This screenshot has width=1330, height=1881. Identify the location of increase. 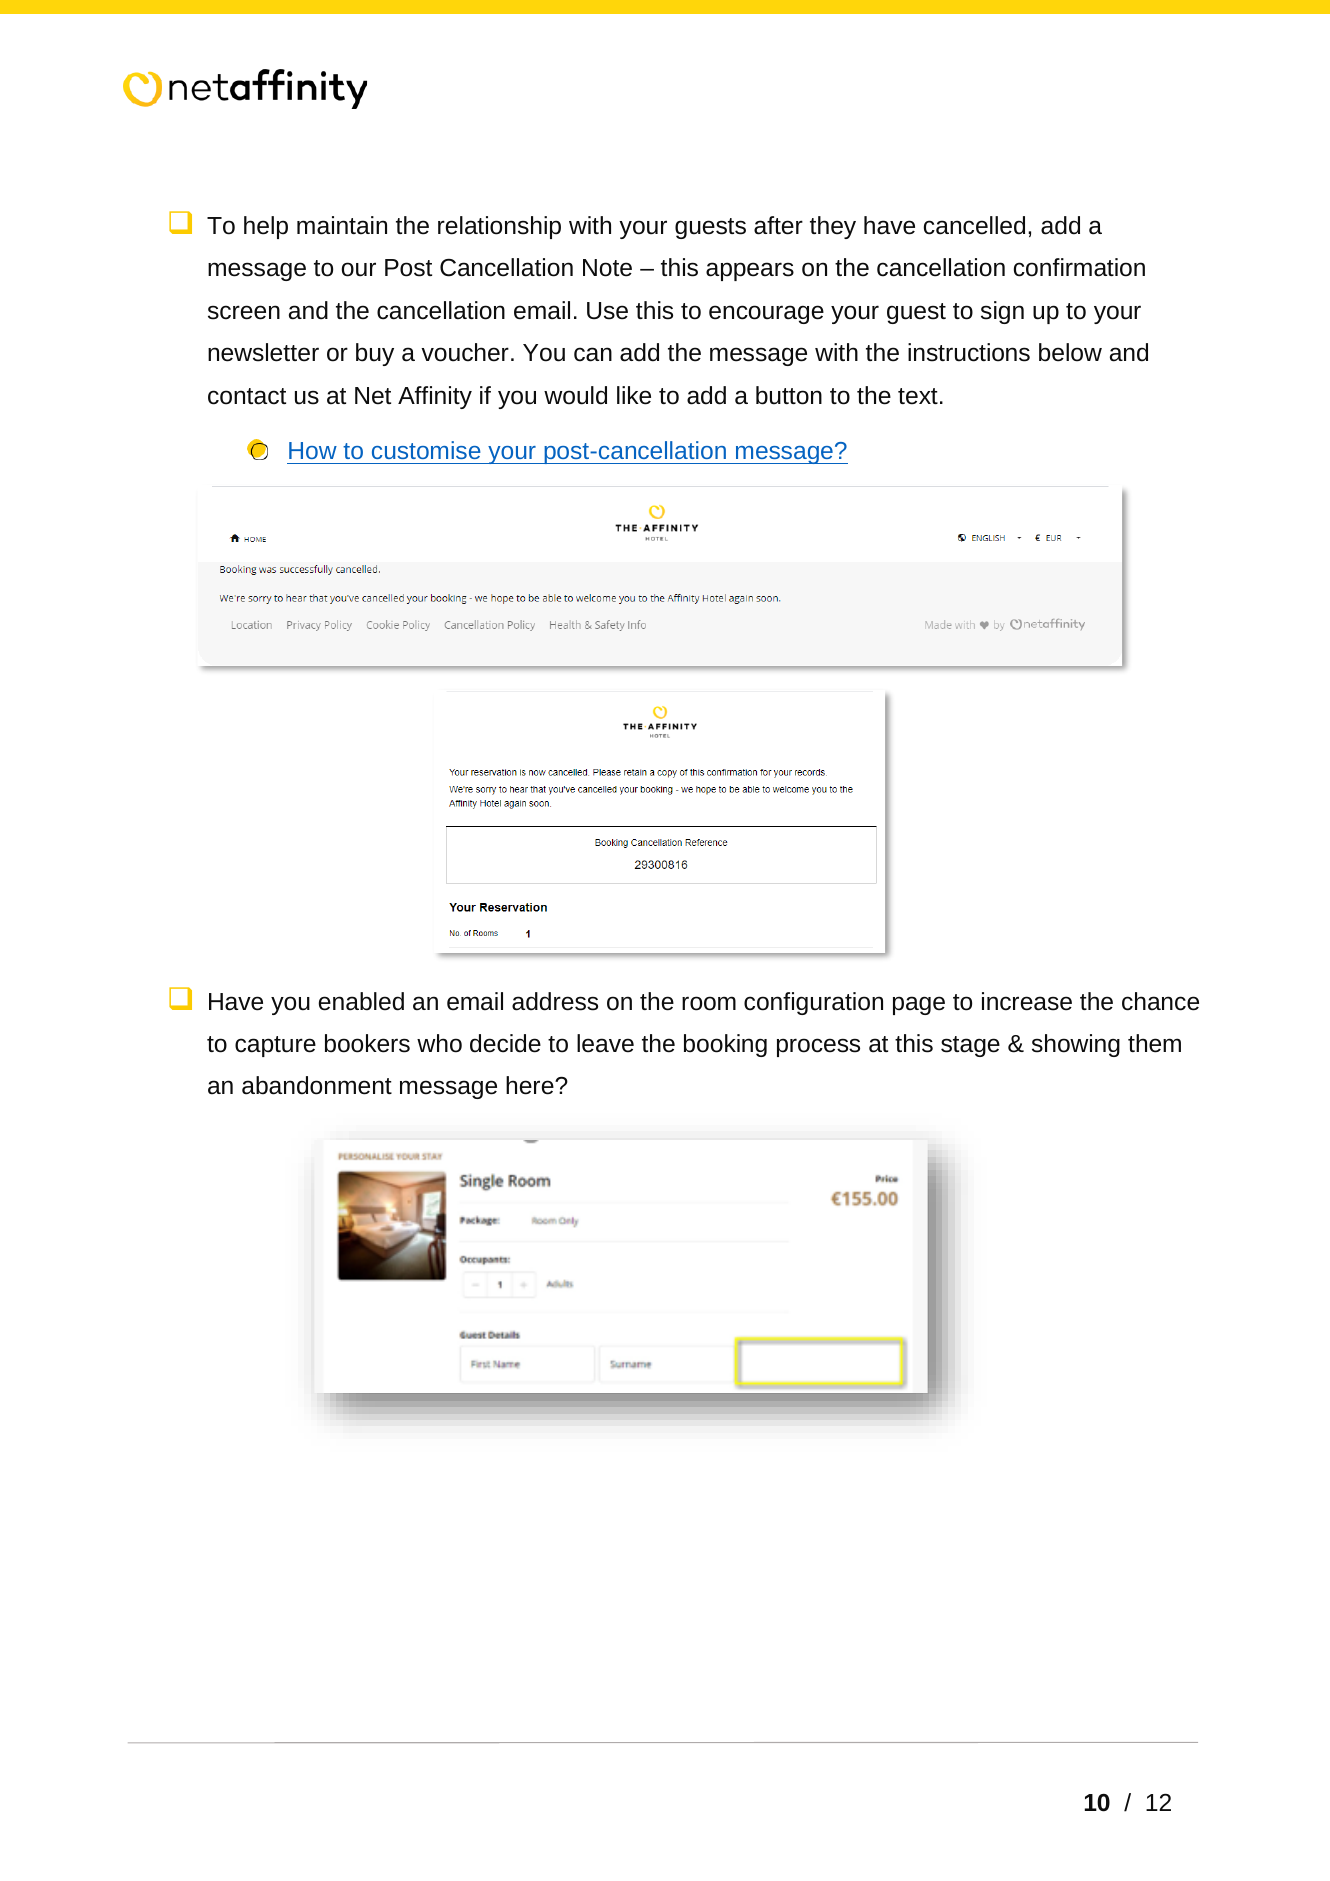
(1027, 1001).
